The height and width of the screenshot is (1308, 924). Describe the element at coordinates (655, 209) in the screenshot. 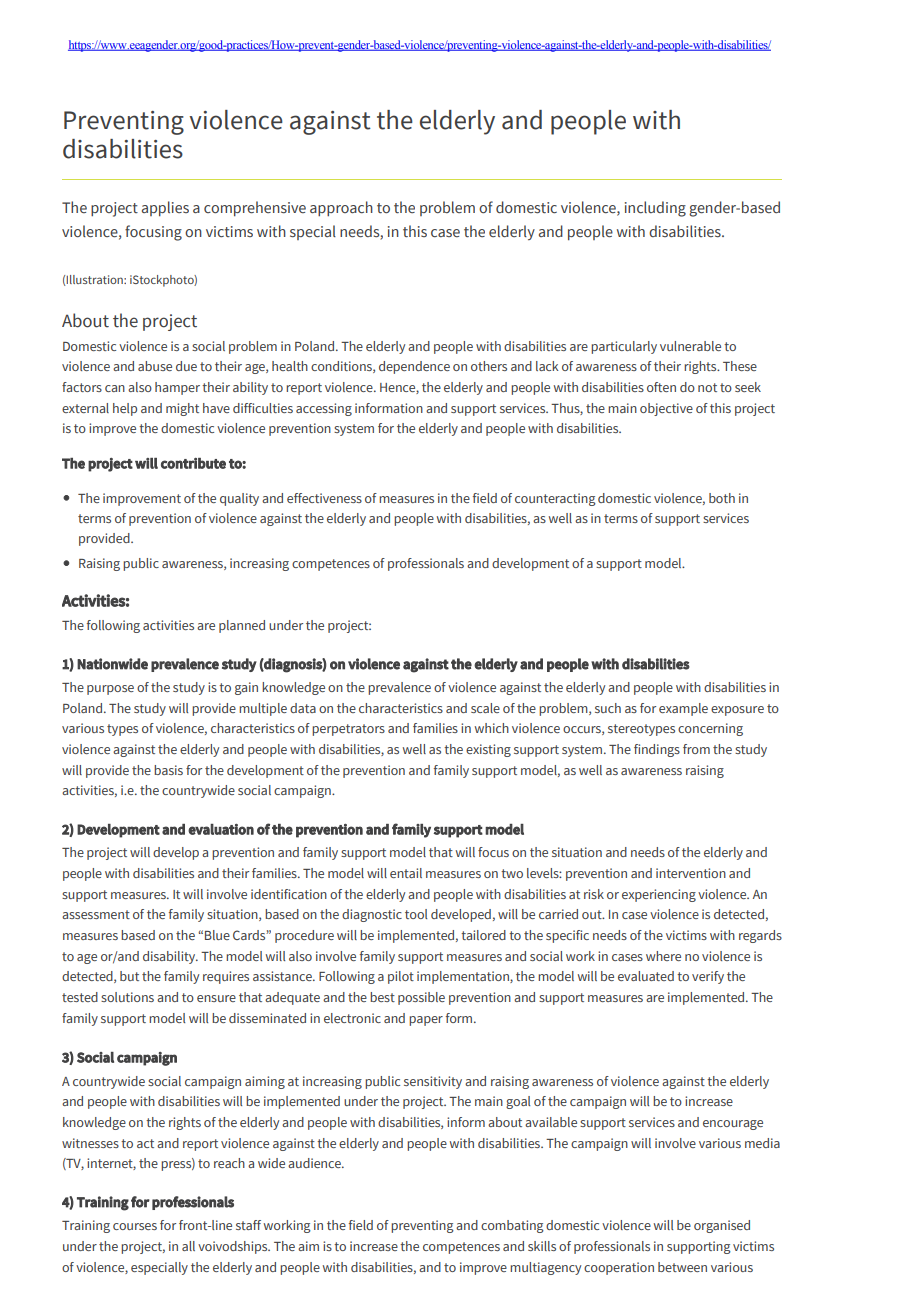

I see `including` at that location.
